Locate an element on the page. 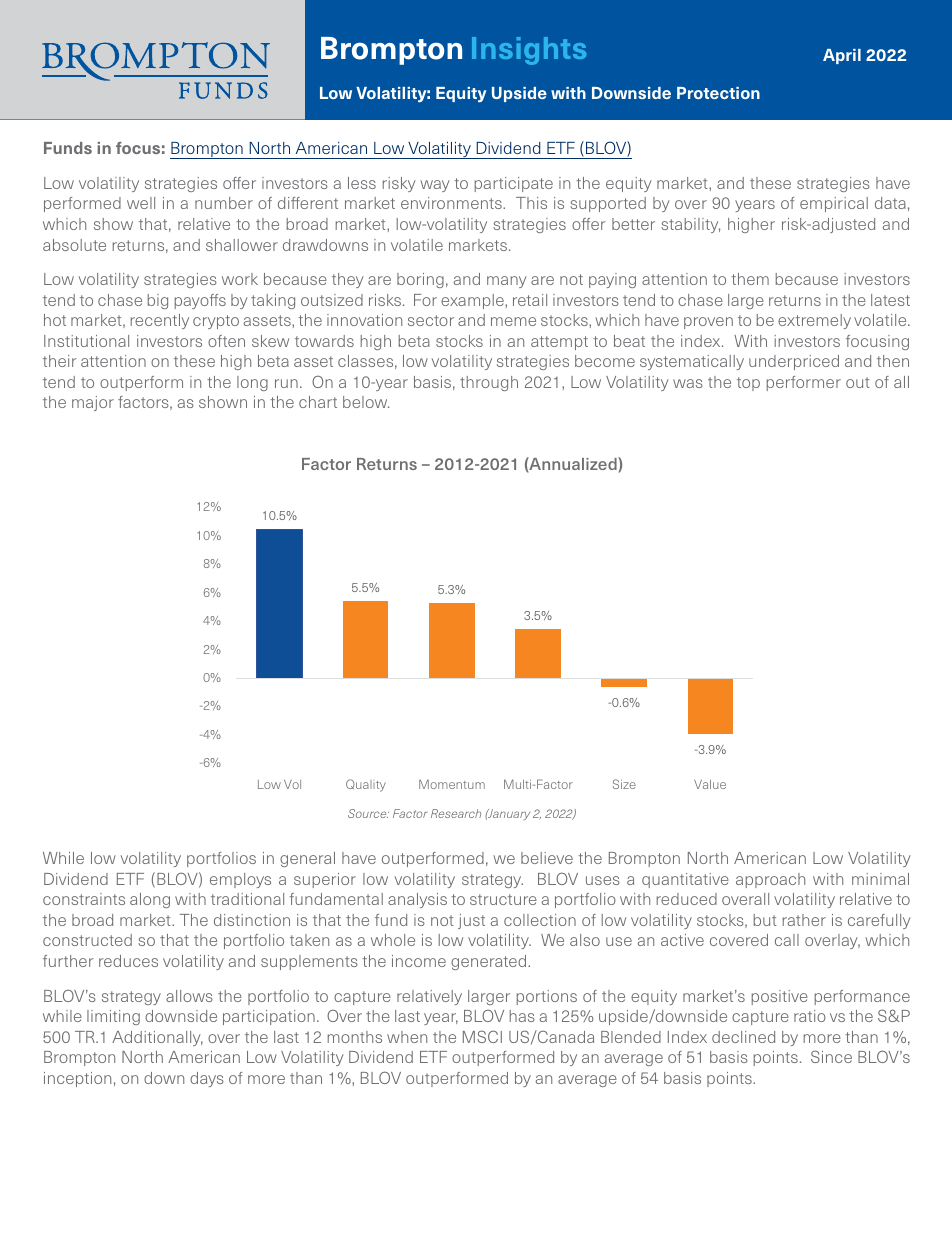 This image has height=1233, width=952. well is located at coordinates (141, 203).
